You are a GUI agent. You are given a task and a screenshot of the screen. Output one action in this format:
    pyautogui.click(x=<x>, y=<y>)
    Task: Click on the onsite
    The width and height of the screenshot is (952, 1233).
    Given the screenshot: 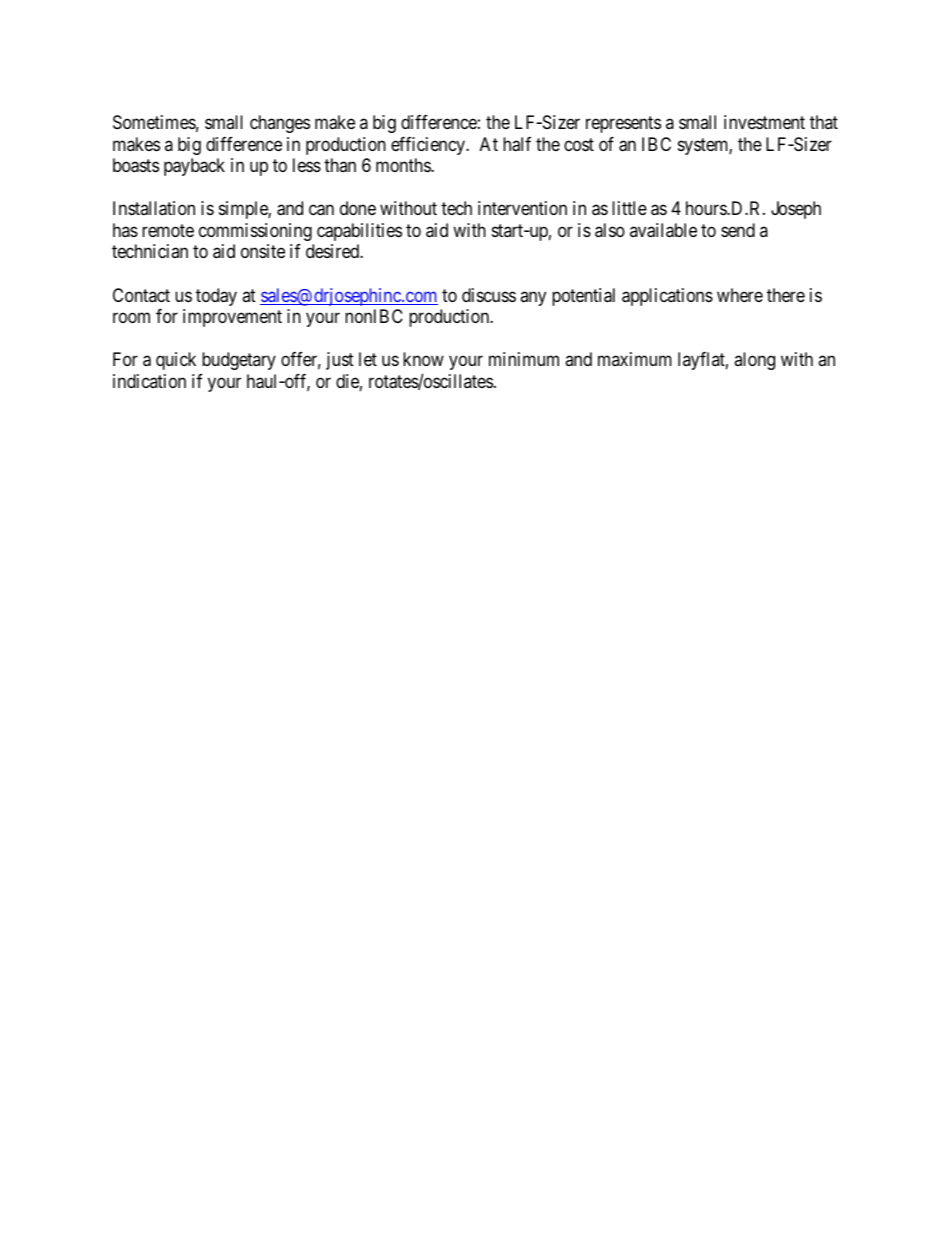 What is the action you would take?
    pyautogui.click(x=263, y=251)
